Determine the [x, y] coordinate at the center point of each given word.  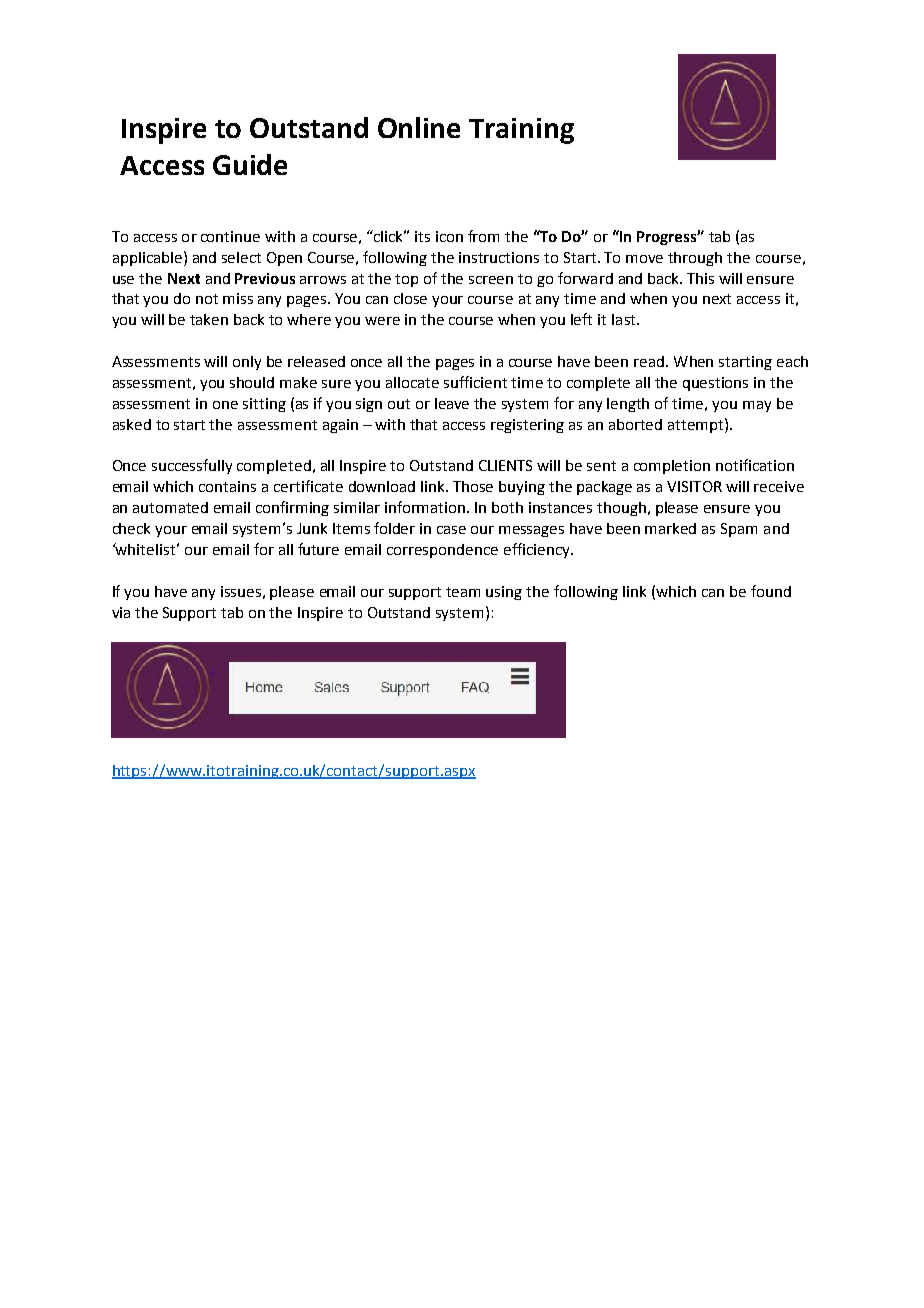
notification [755, 465]
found [771, 591]
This [700, 278]
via [121, 612]
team [463, 592]
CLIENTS [505, 465]
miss [238, 298]
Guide [250, 164]
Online [419, 127]
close [410, 298]
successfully [192, 466]
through [695, 259]
